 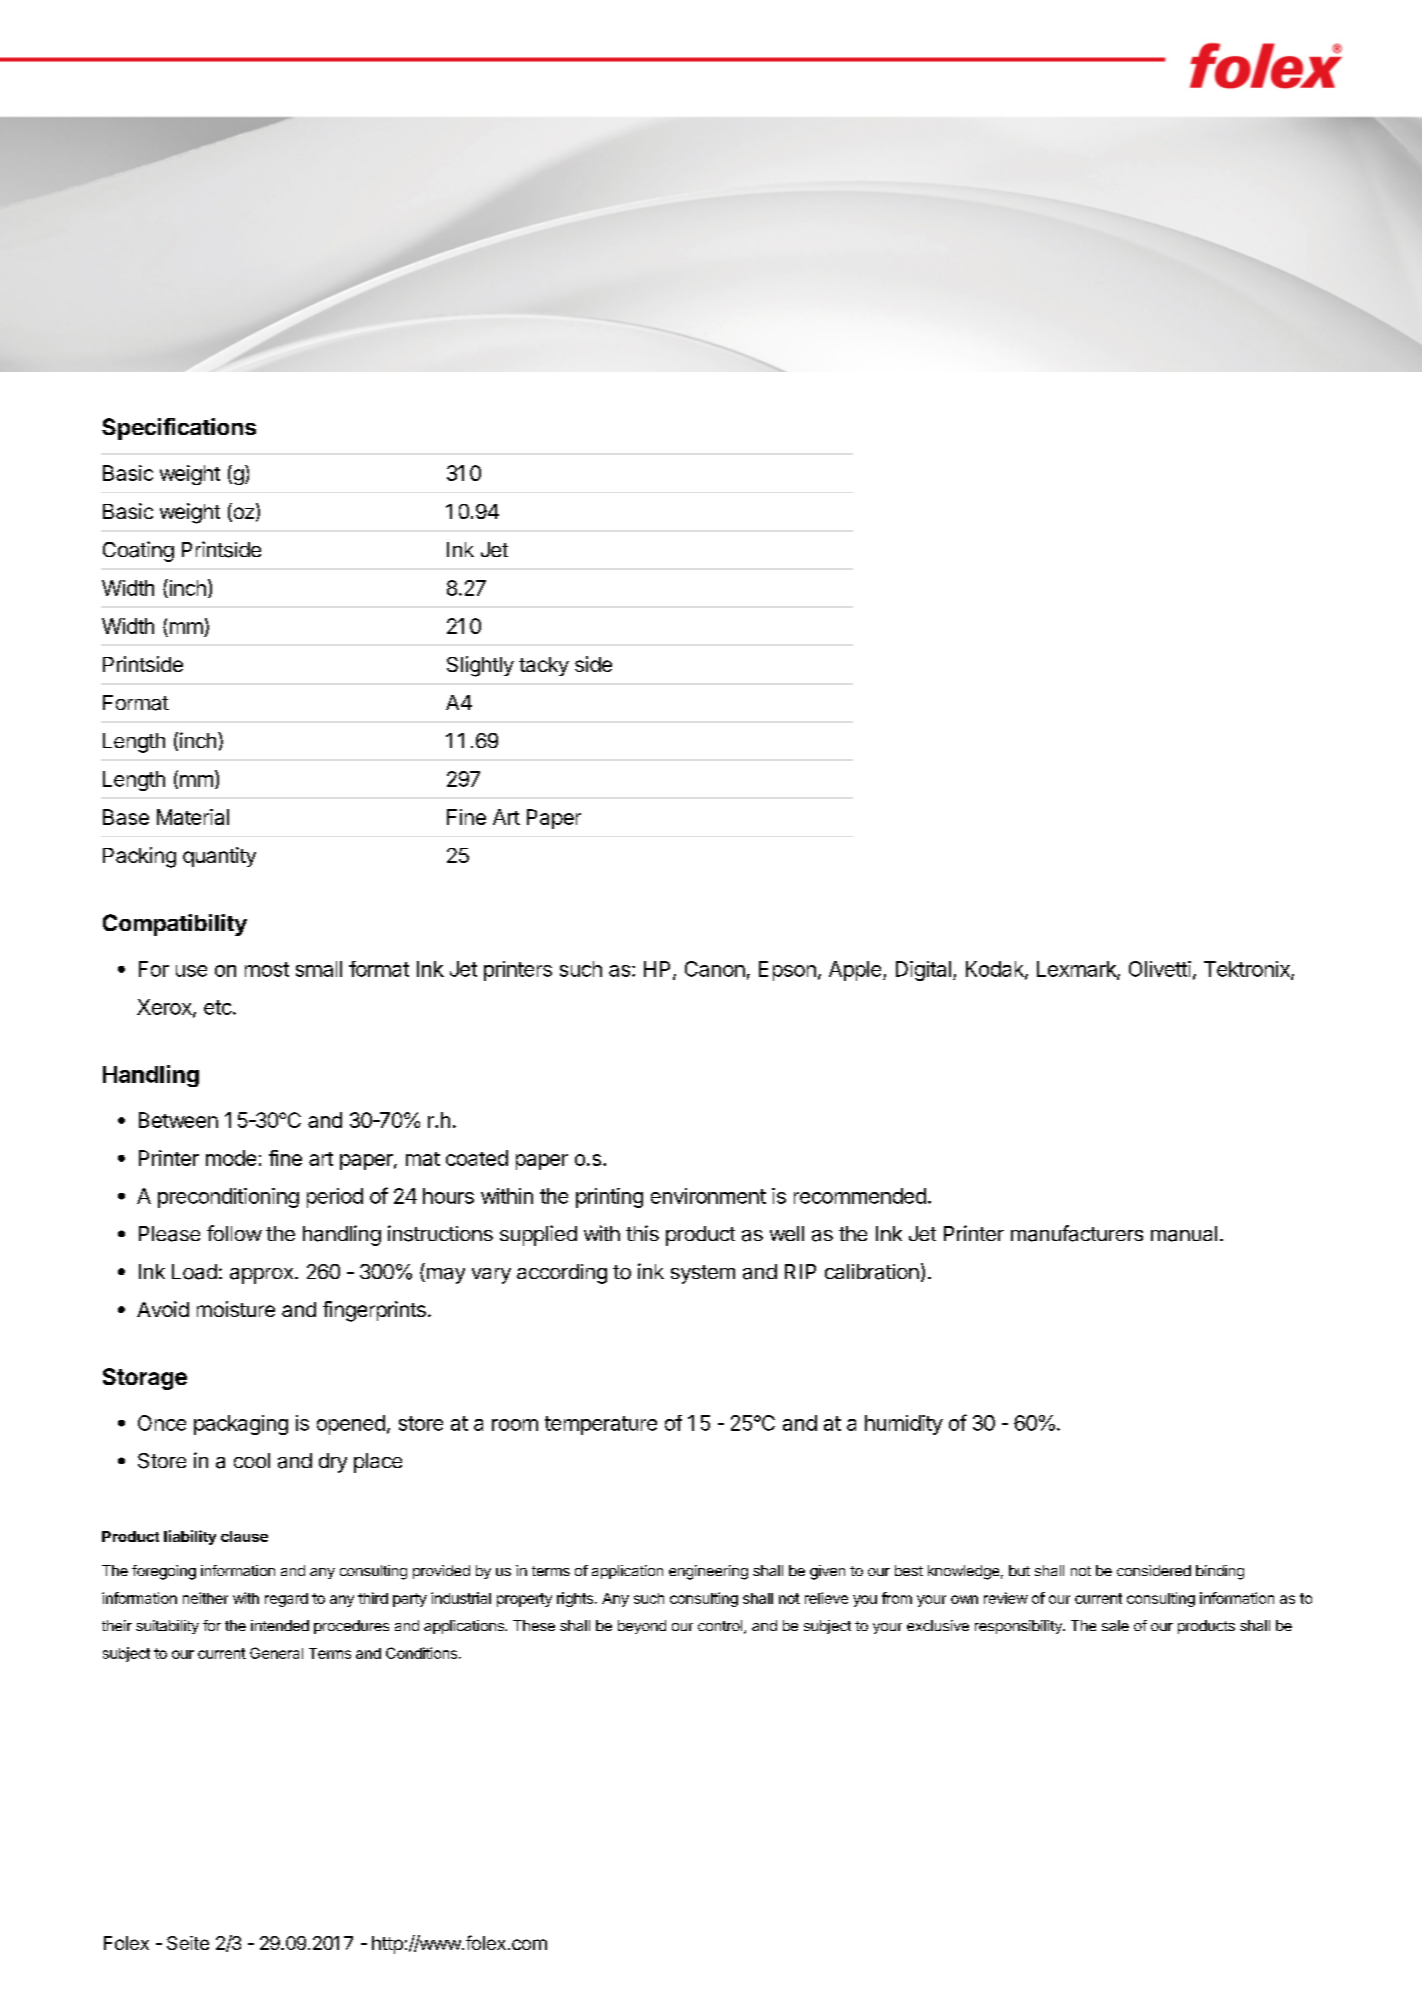 I want to click on Specifications, so click(x=179, y=429).
